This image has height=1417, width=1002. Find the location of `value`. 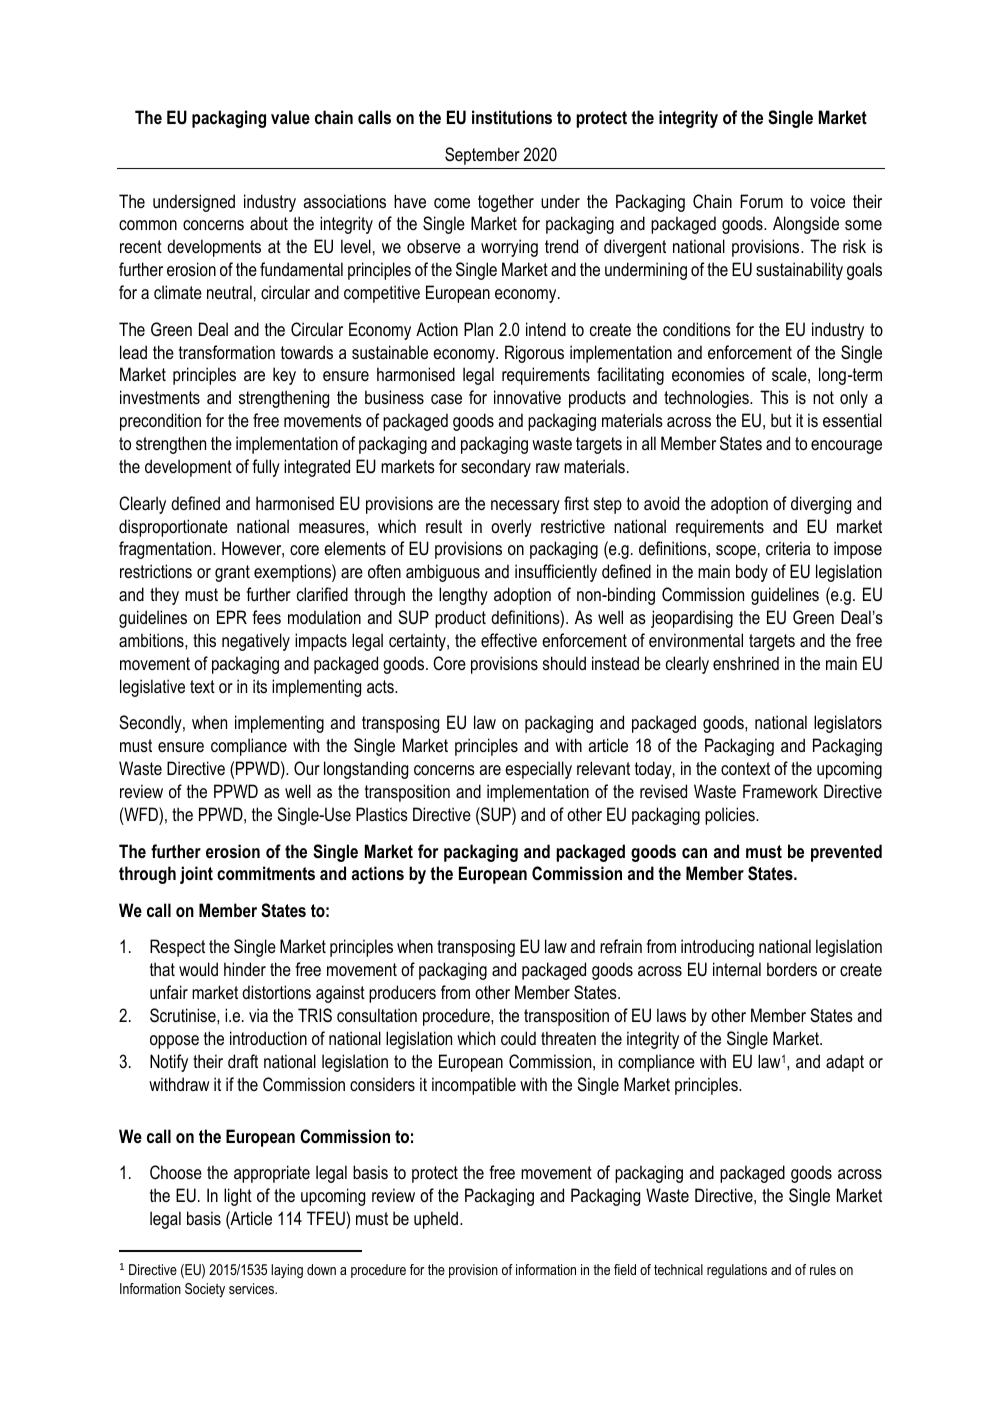

value is located at coordinates (290, 117).
